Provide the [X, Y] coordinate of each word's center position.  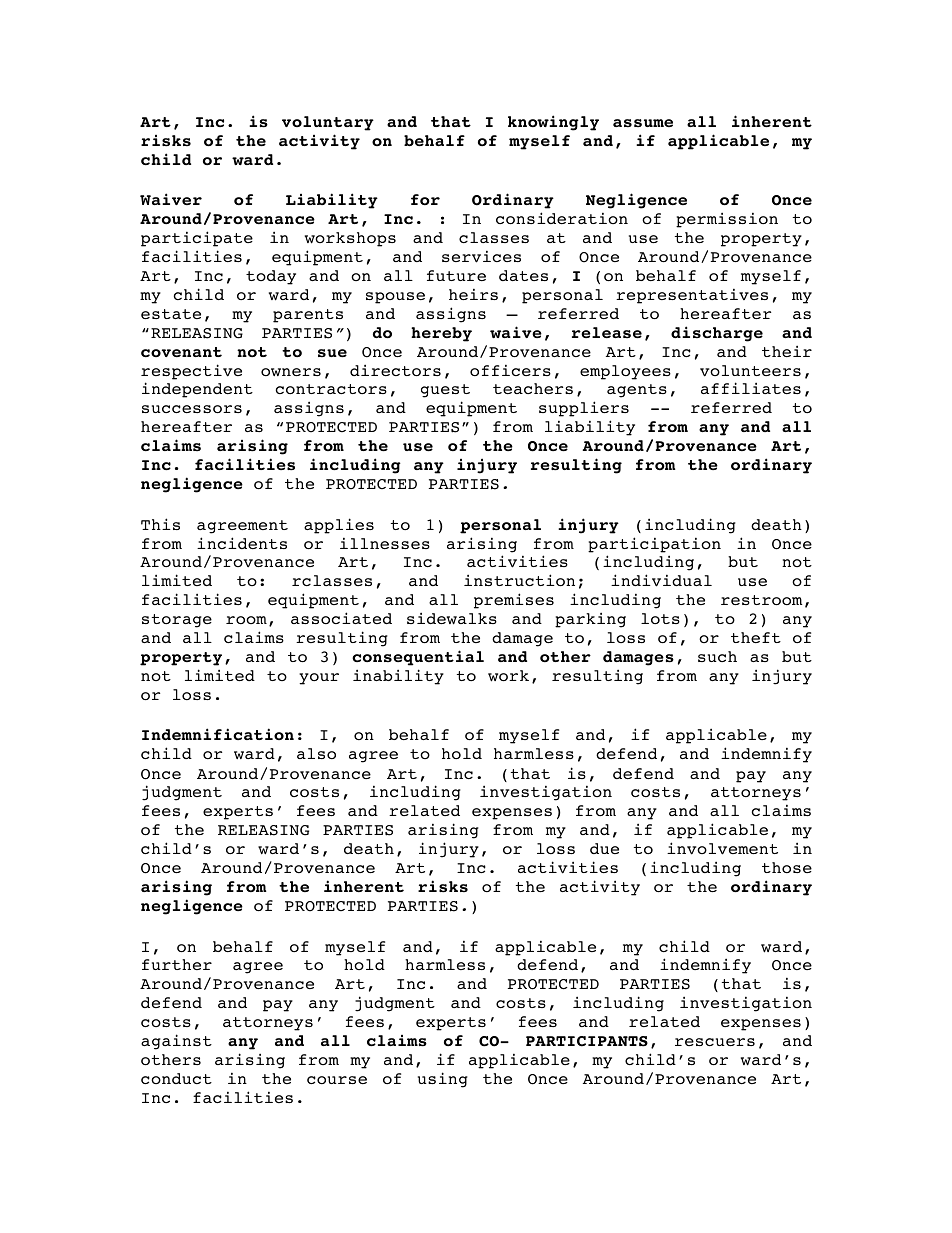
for [425, 199]
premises [514, 601]
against [176, 1042]
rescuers [715, 1042]
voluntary [328, 123]
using [443, 1080]
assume [643, 123]
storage [177, 621]
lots [660, 618]
